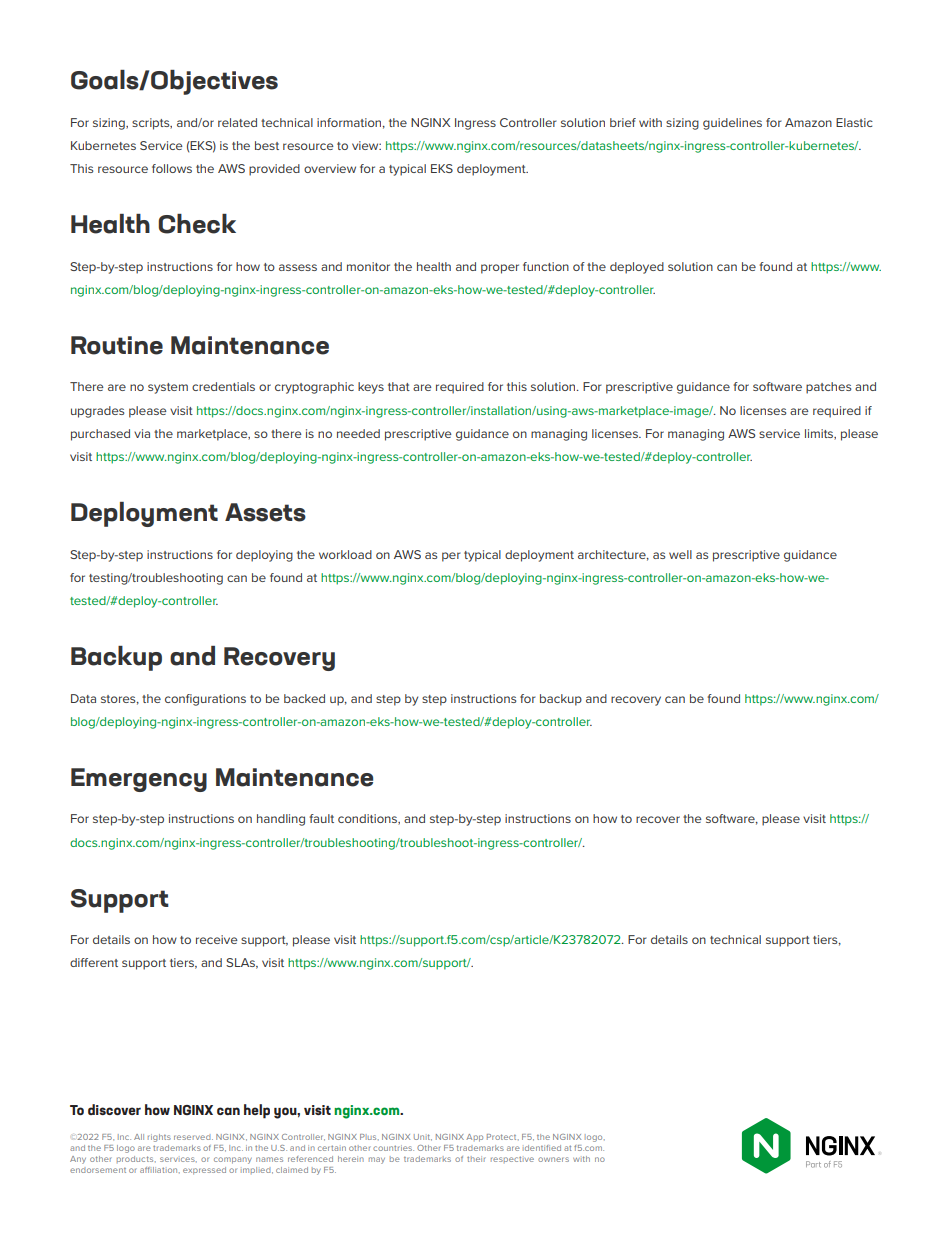 This screenshot has height=1233, width=952. What do you see at coordinates (732, 124) in the screenshot?
I see `guidelines` at bounding box center [732, 124].
